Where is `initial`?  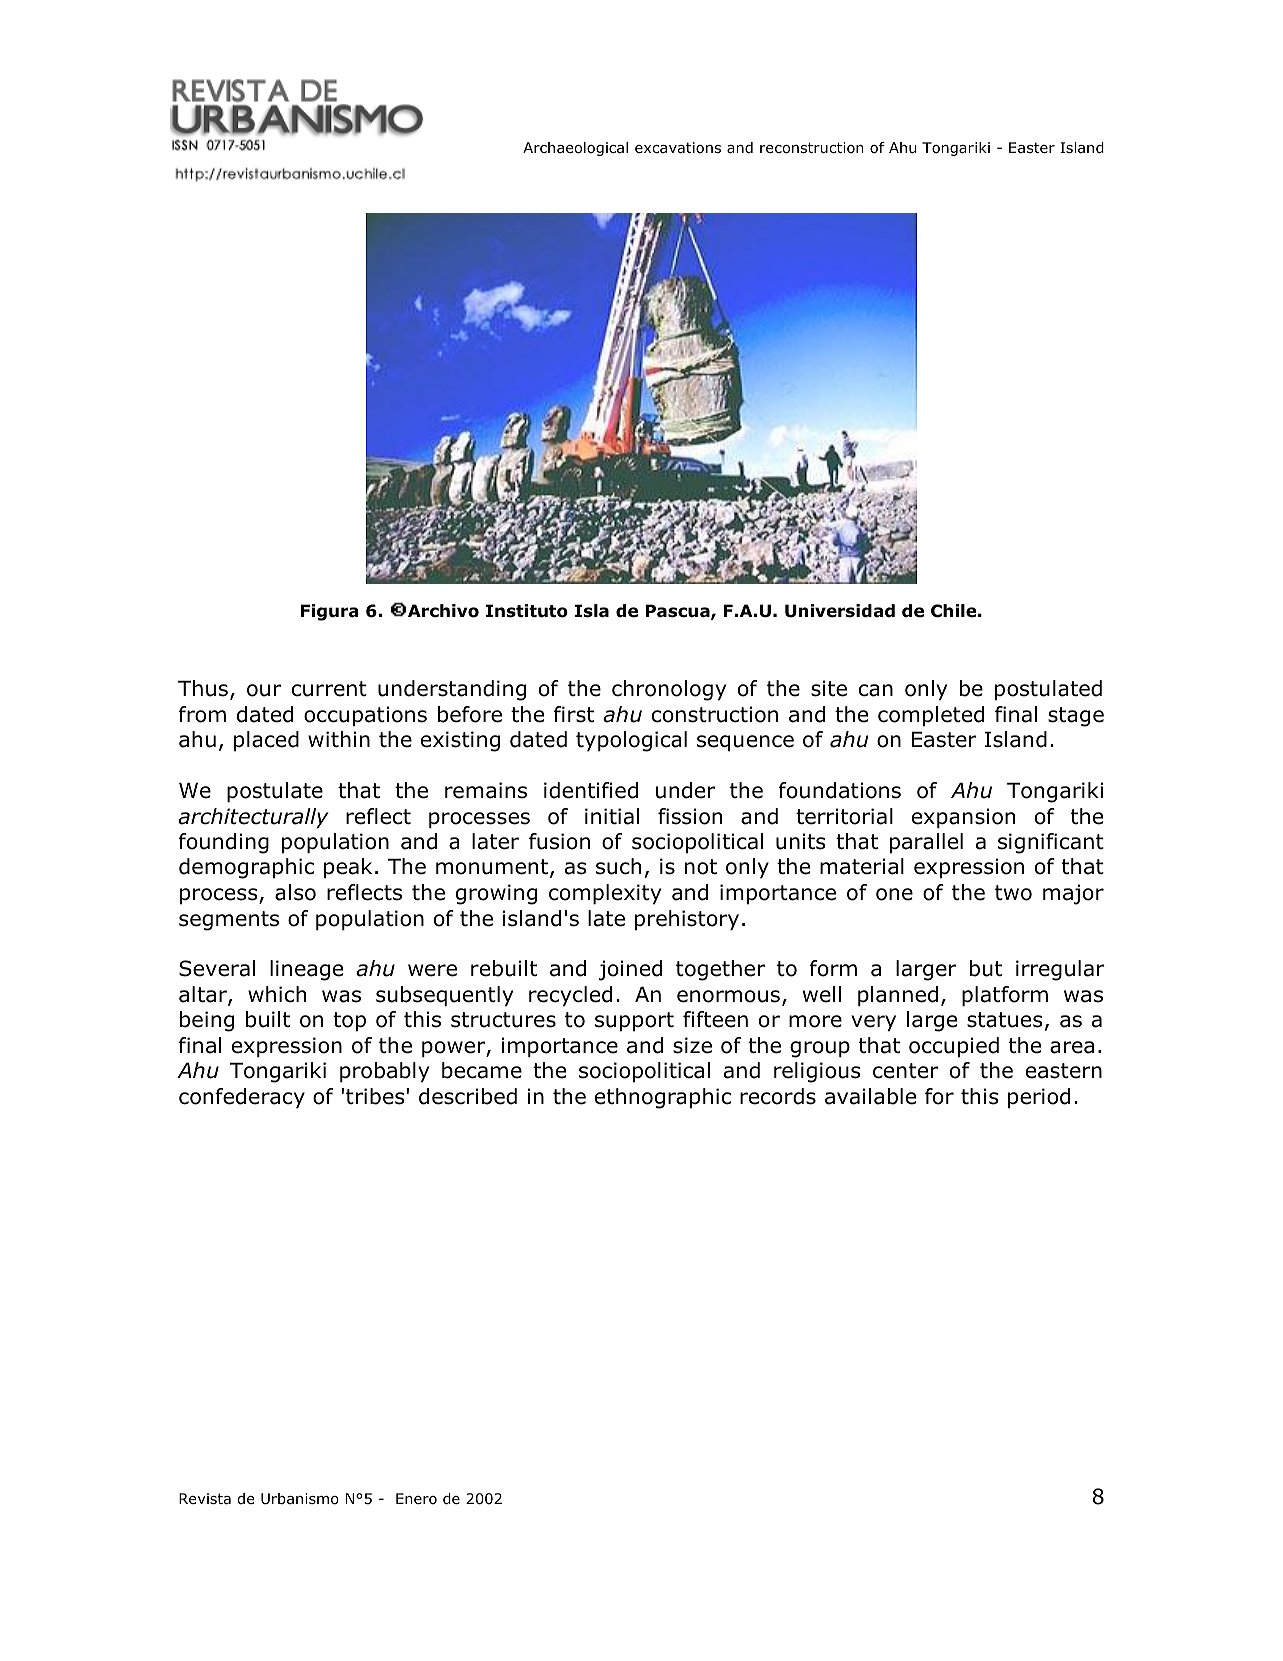 initial is located at coordinates (612, 816).
